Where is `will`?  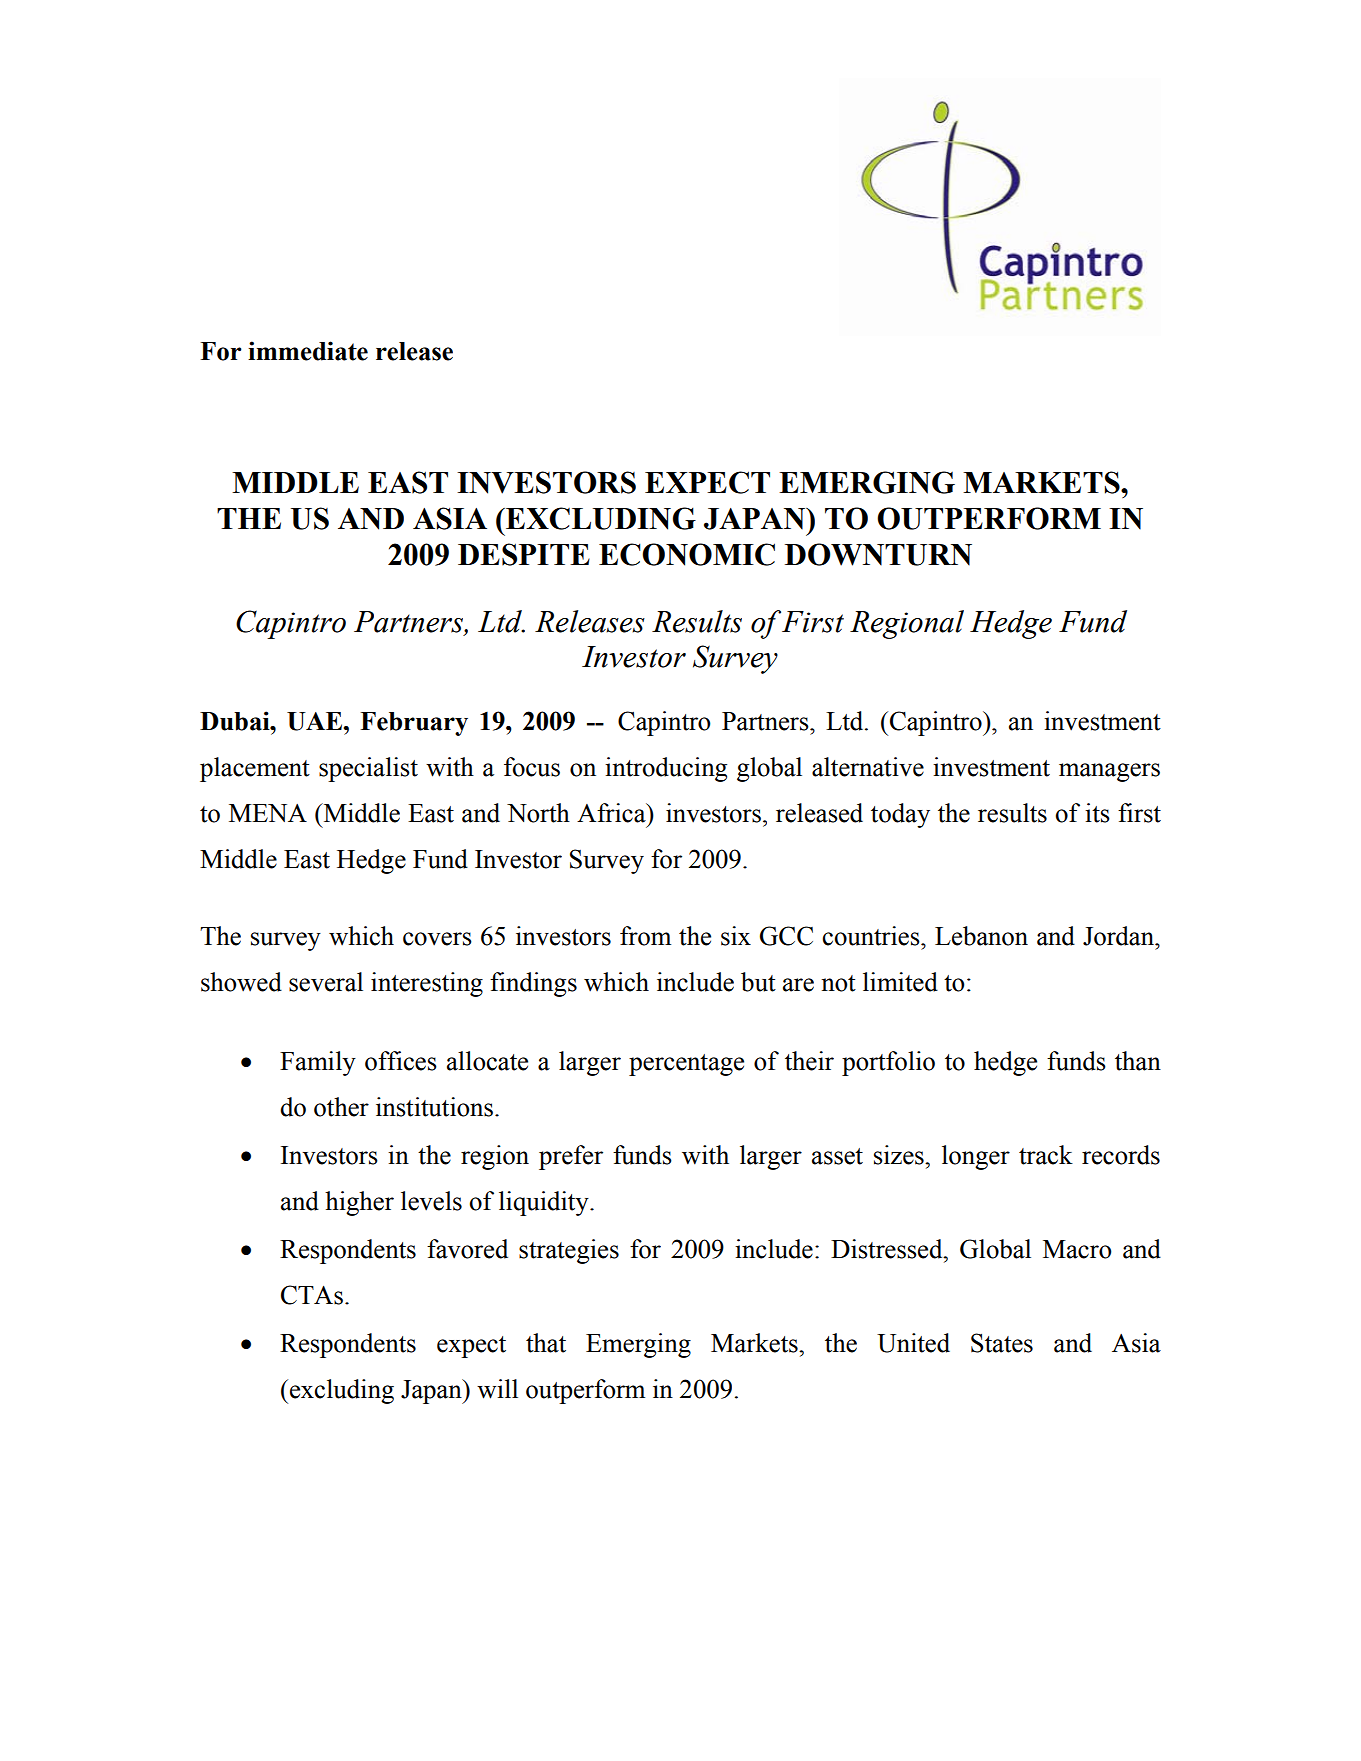
will is located at coordinates (497, 1389).
